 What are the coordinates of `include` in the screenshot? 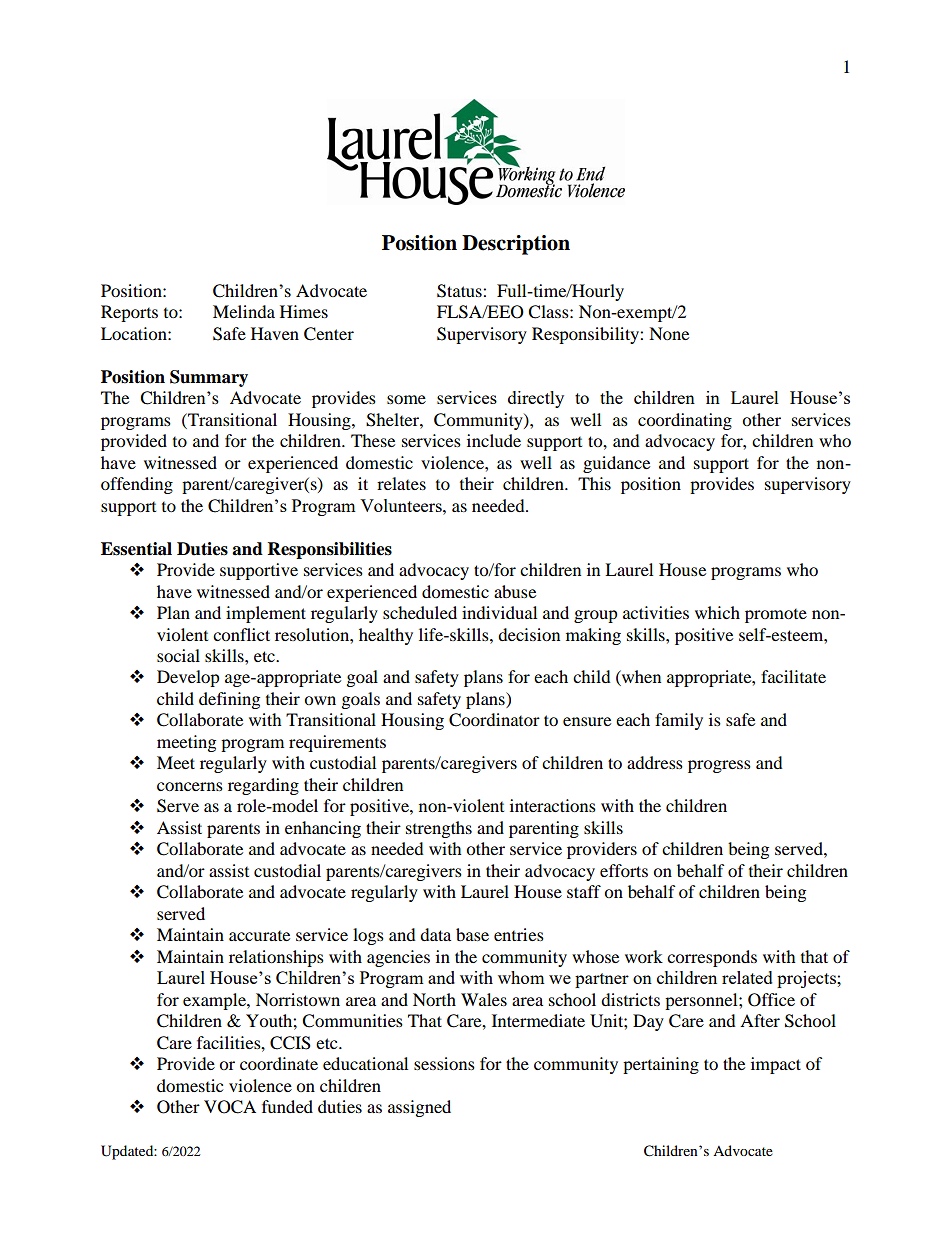 It's located at (494, 440).
